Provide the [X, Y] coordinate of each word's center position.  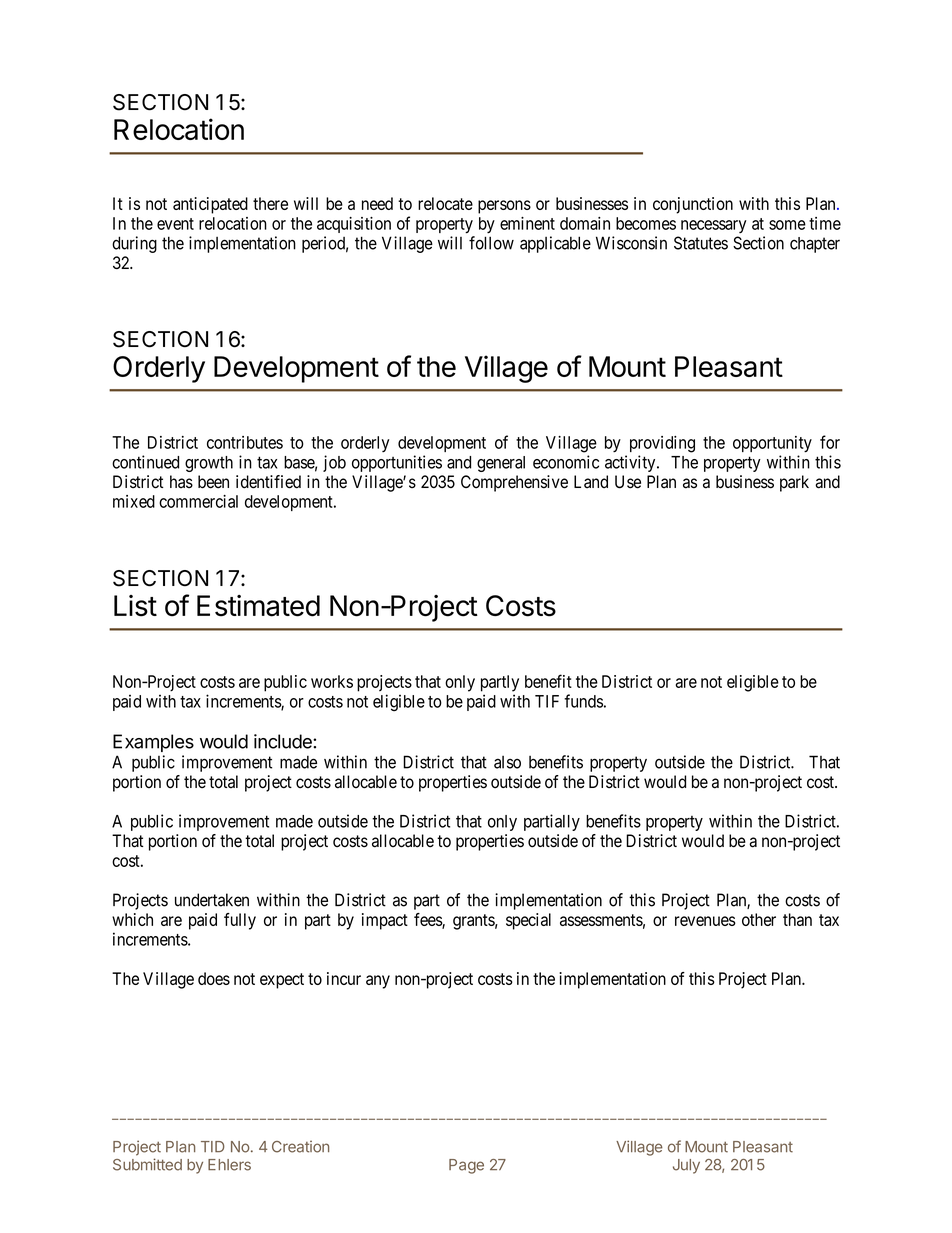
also [507, 762]
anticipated [210, 205]
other [759, 919]
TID [213, 1146]
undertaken [212, 900]
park [794, 483]
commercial [198, 501]
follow [491, 243]
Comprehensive [514, 483]
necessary [714, 226]
